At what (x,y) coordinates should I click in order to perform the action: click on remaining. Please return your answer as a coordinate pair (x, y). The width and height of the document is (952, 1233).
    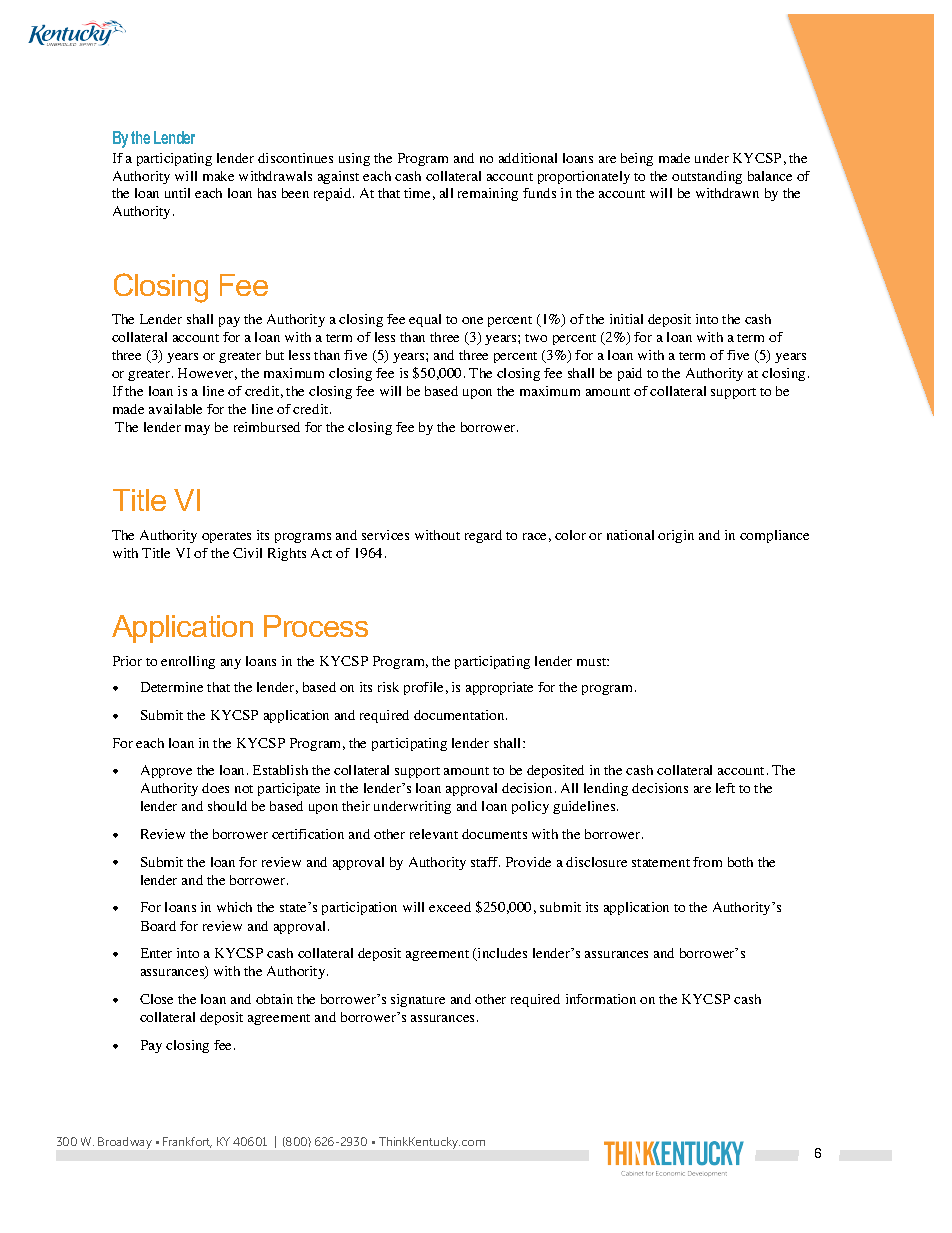
    Looking at the image, I should click on (488, 194).
